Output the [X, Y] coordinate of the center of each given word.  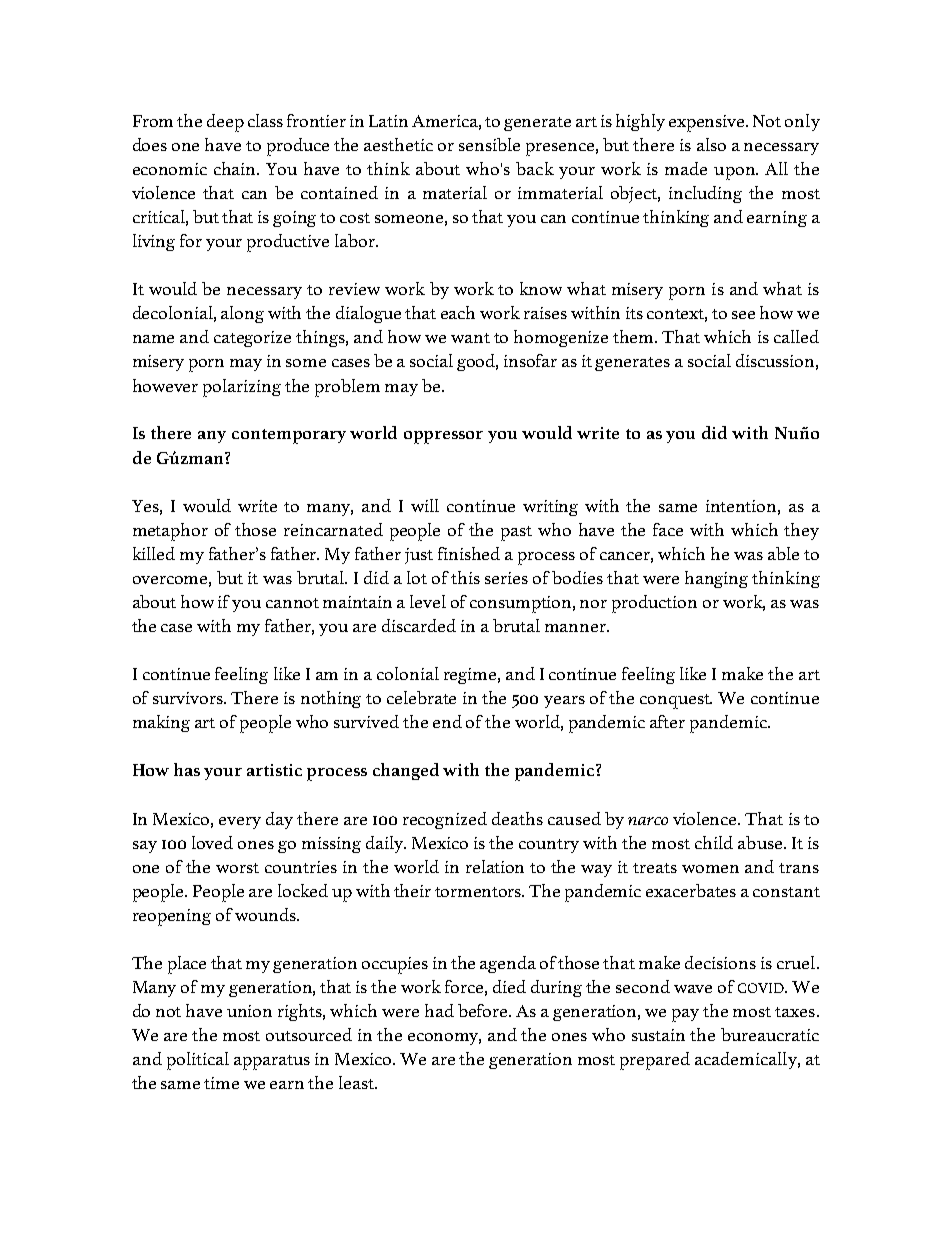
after [667, 721]
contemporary [289, 436]
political [198, 1061]
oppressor [443, 437]
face [668, 529]
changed [406, 771]
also [711, 144]
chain [236, 168]
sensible [489, 144]
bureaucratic [770, 1034]
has [187, 769]
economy [444, 1039]
